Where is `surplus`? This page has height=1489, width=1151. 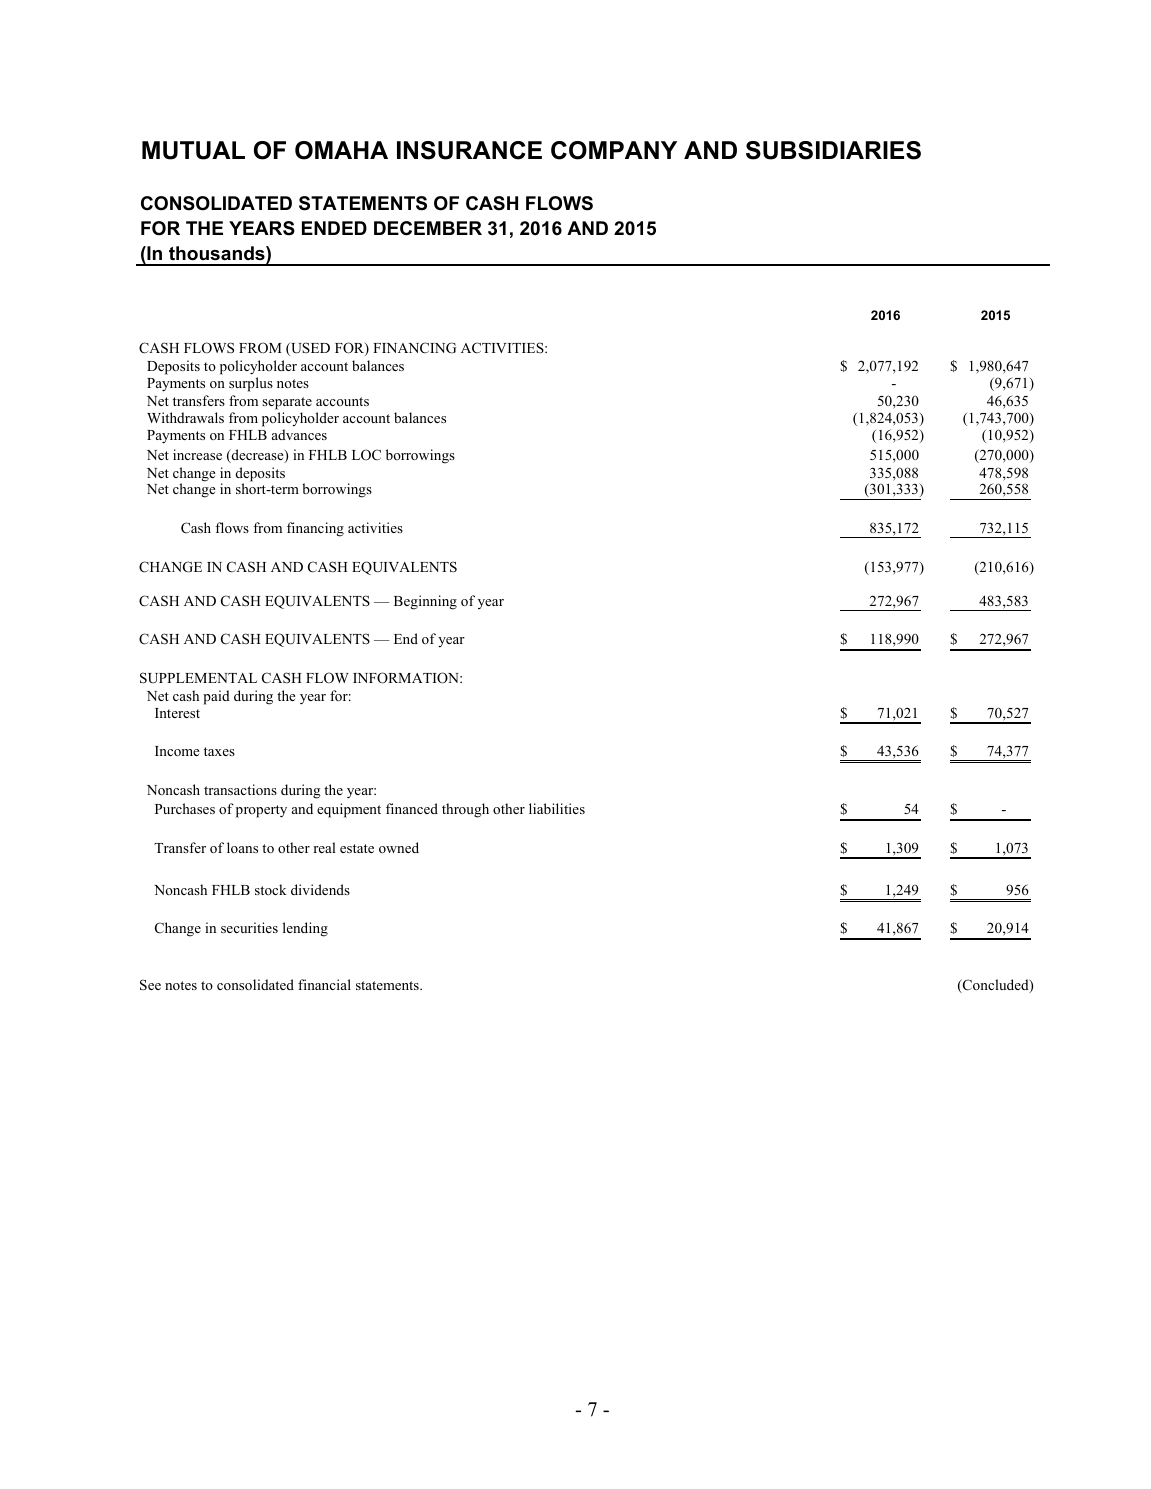 surplus is located at coordinates (251, 384).
